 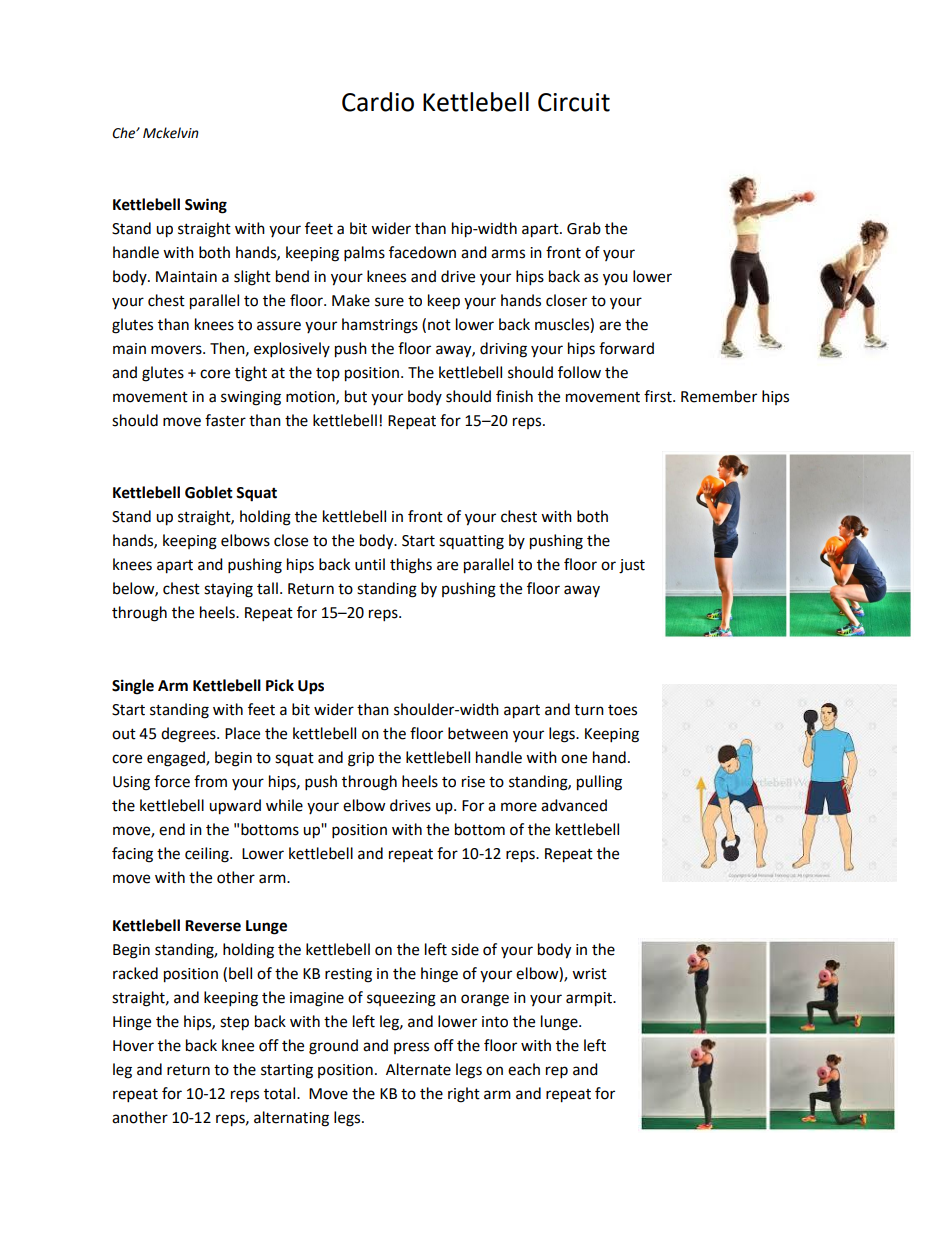 I want to click on hamstrings, so click(x=380, y=326).
